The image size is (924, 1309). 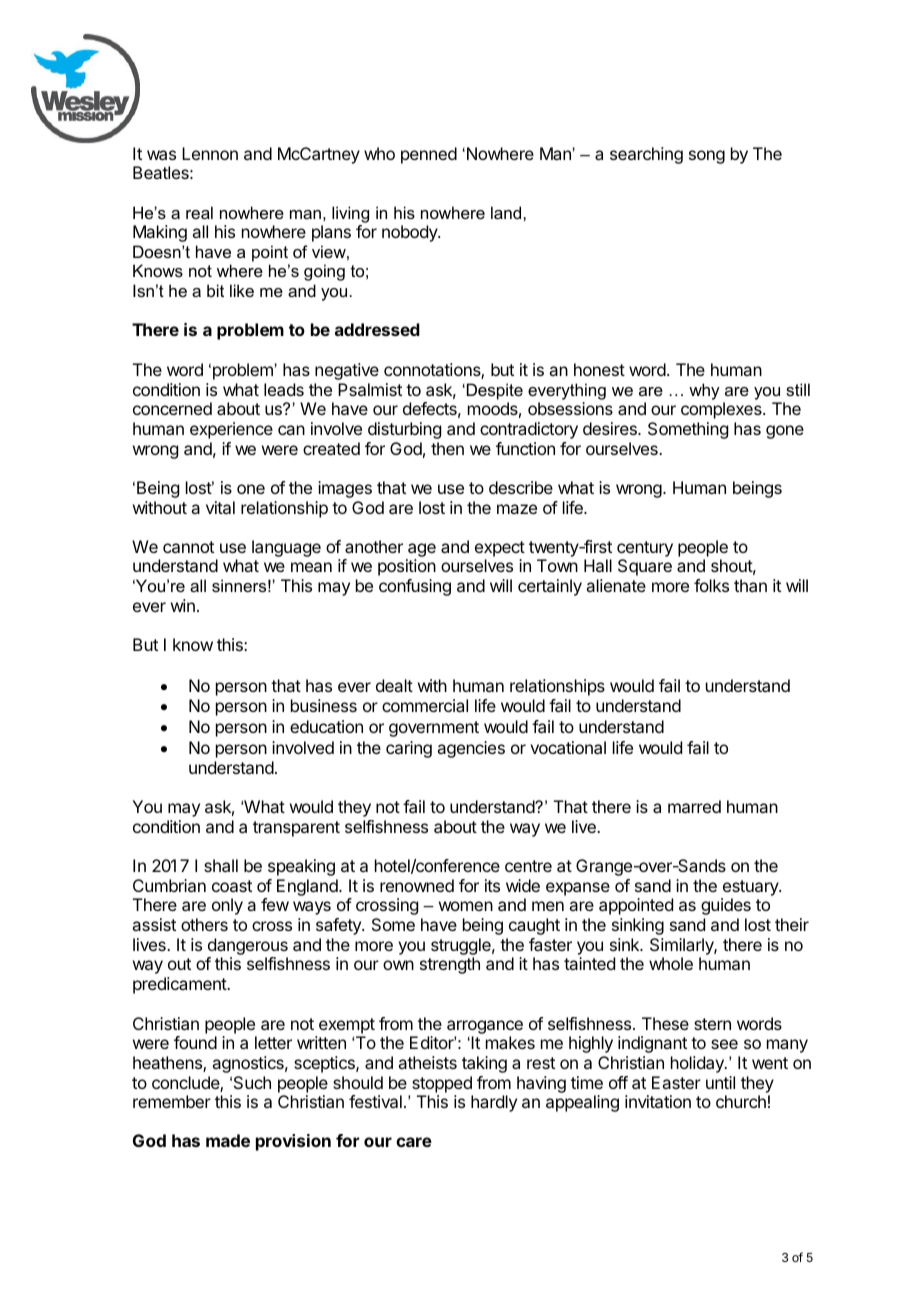 I want to click on marred, so click(x=694, y=806).
